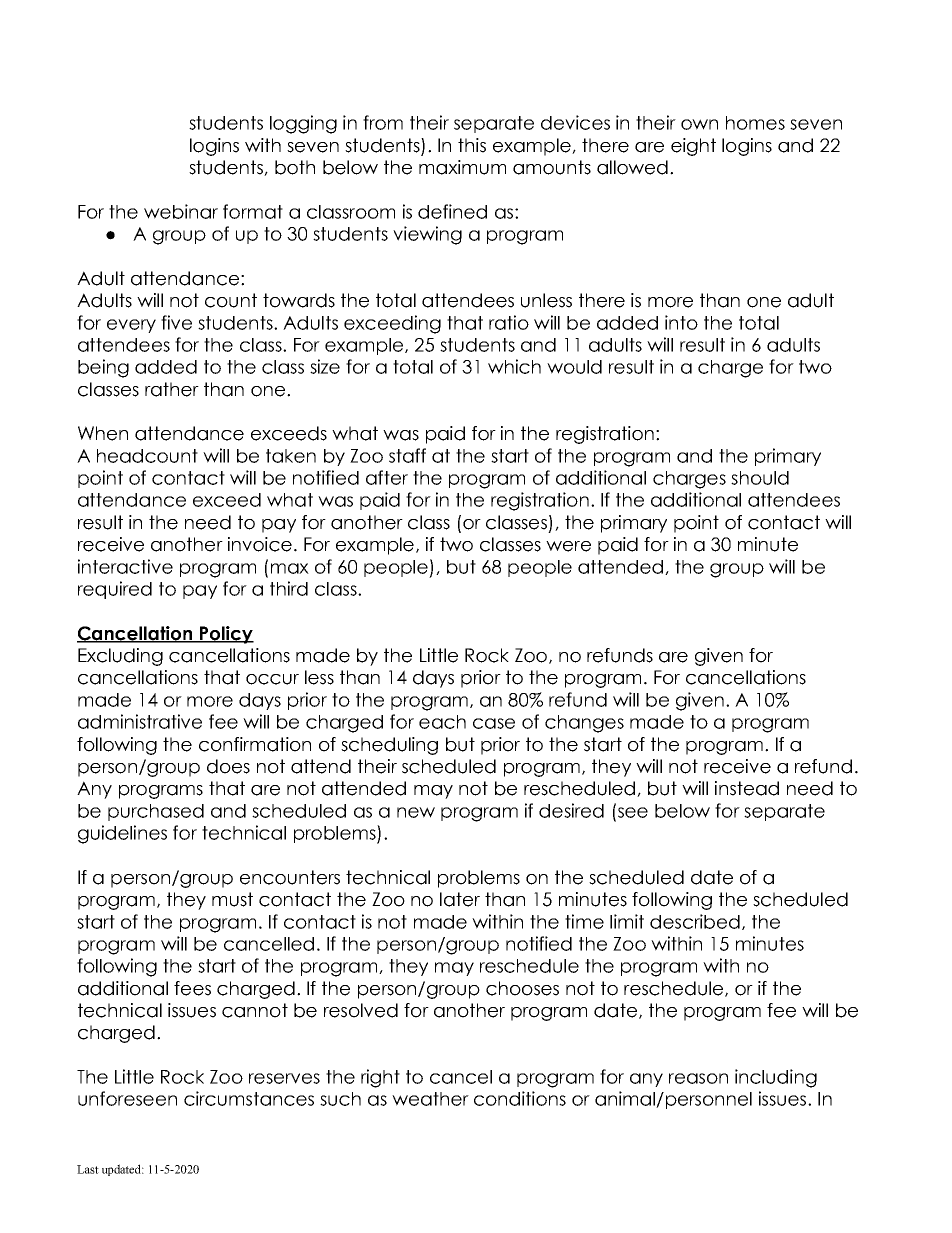 Image resolution: width=952 pixels, height=1233 pixels. What do you see at coordinates (442, 722) in the screenshot?
I see `each` at bounding box center [442, 722].
